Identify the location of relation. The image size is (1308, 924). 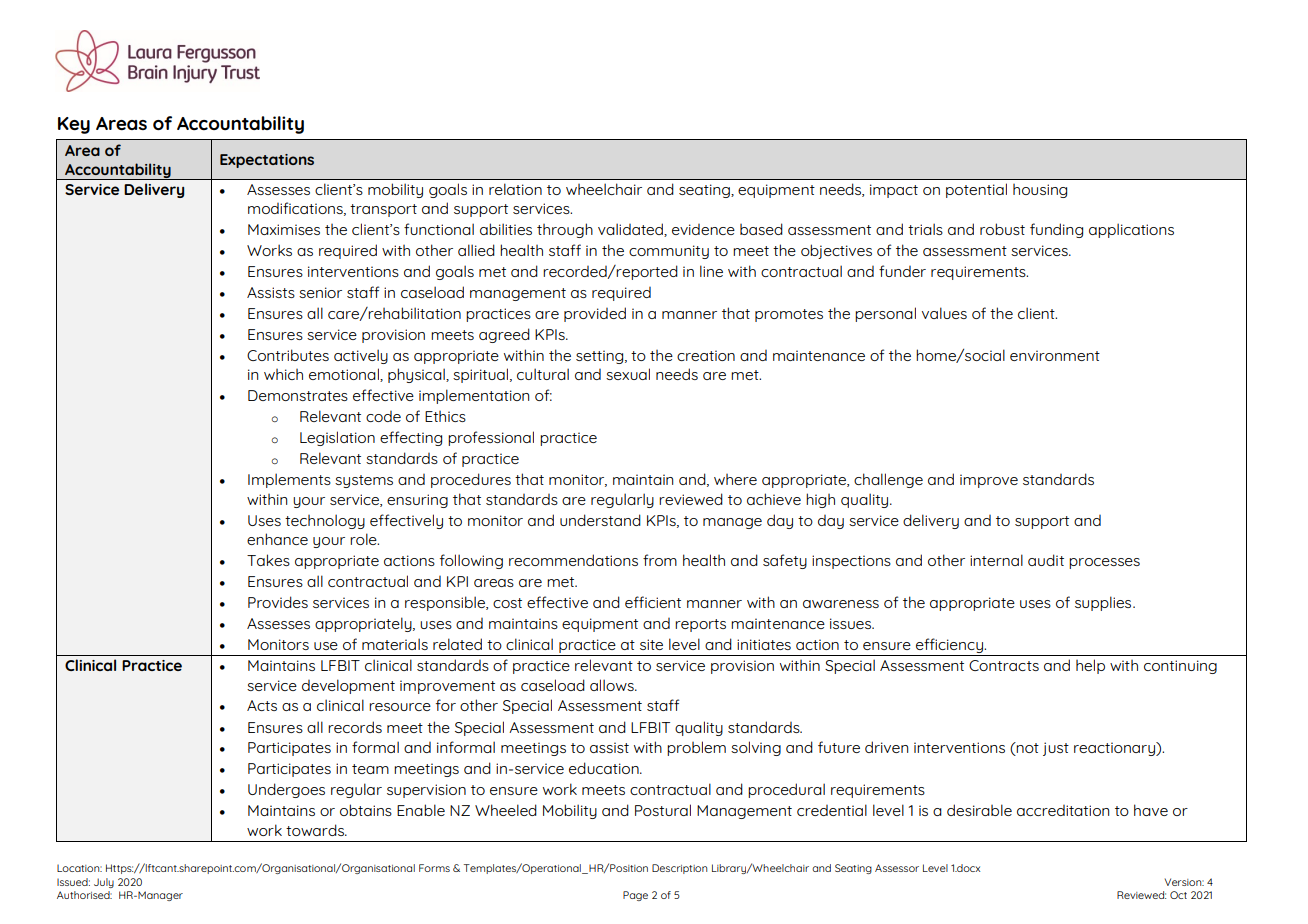
(515, 189).
